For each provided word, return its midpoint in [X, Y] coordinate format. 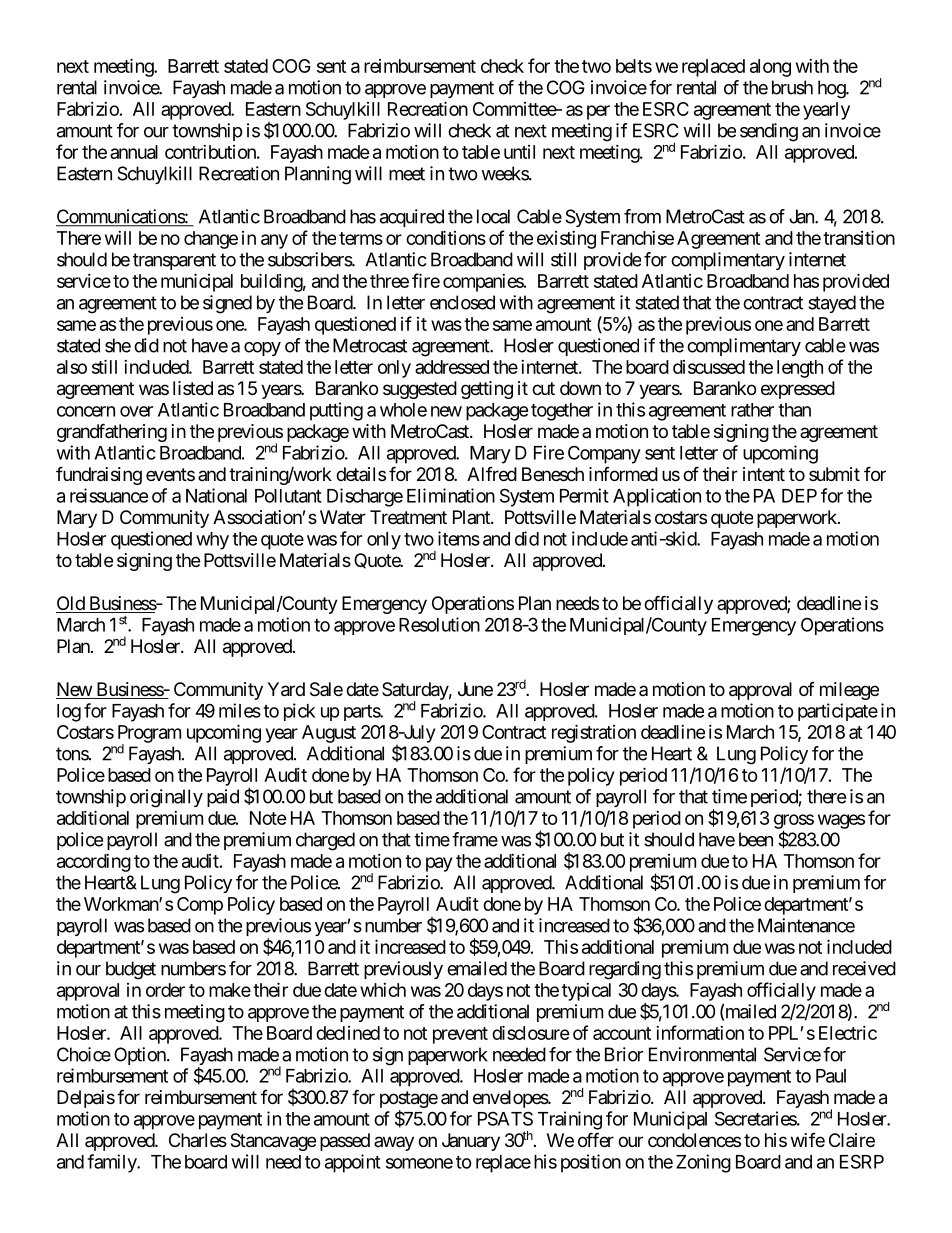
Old [71, 604]
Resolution [439, 624]
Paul [831, 1076]
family [112, 1163]
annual [134, 152]
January [471, 1142]
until [519, 152]
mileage [849, 691]
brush [792, 87]
